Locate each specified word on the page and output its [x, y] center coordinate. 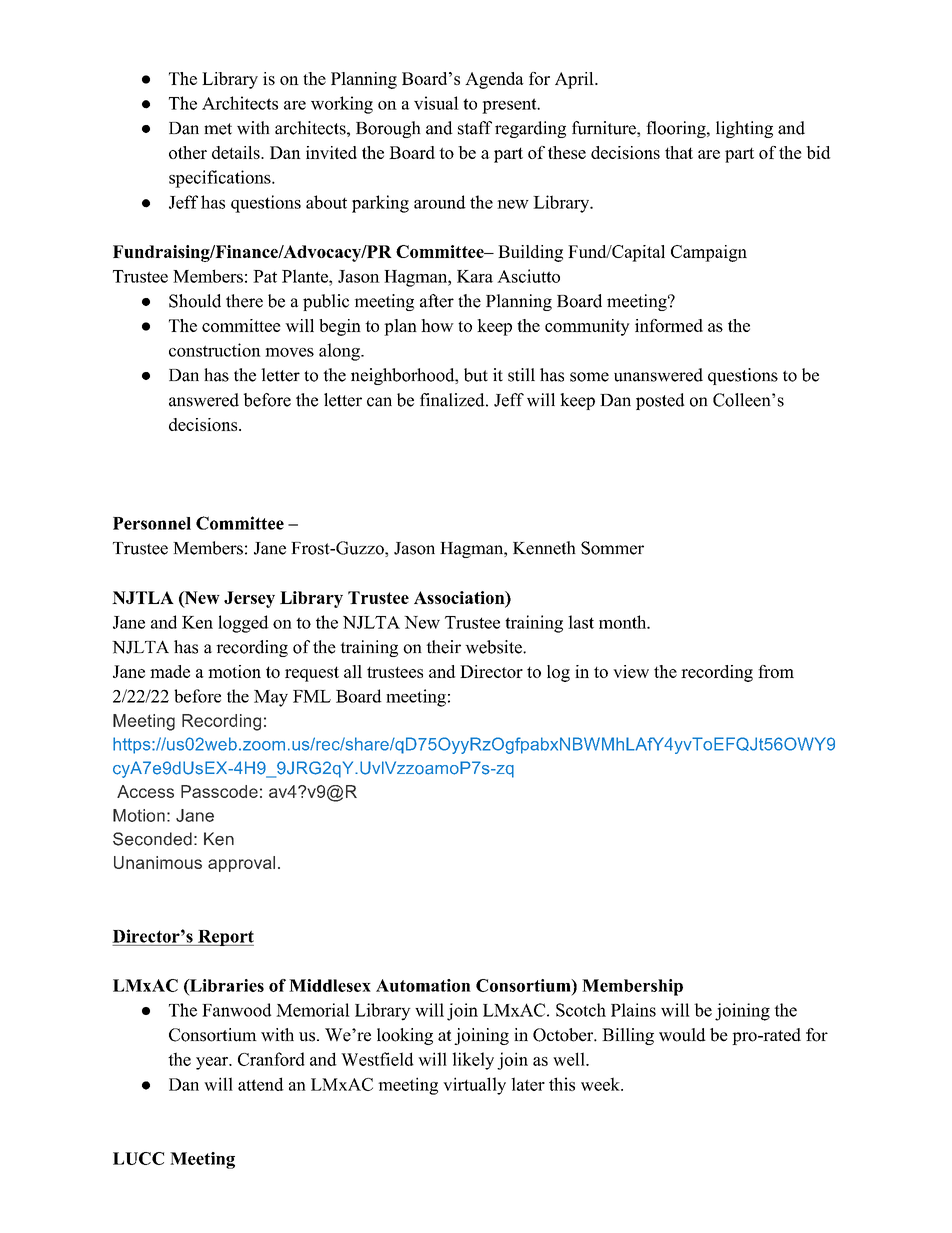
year [213, 1063]
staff [475, 128]
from [776, 671]
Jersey [249, 599]
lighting [744, 129]
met [218, 129]
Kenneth [544, 548]
